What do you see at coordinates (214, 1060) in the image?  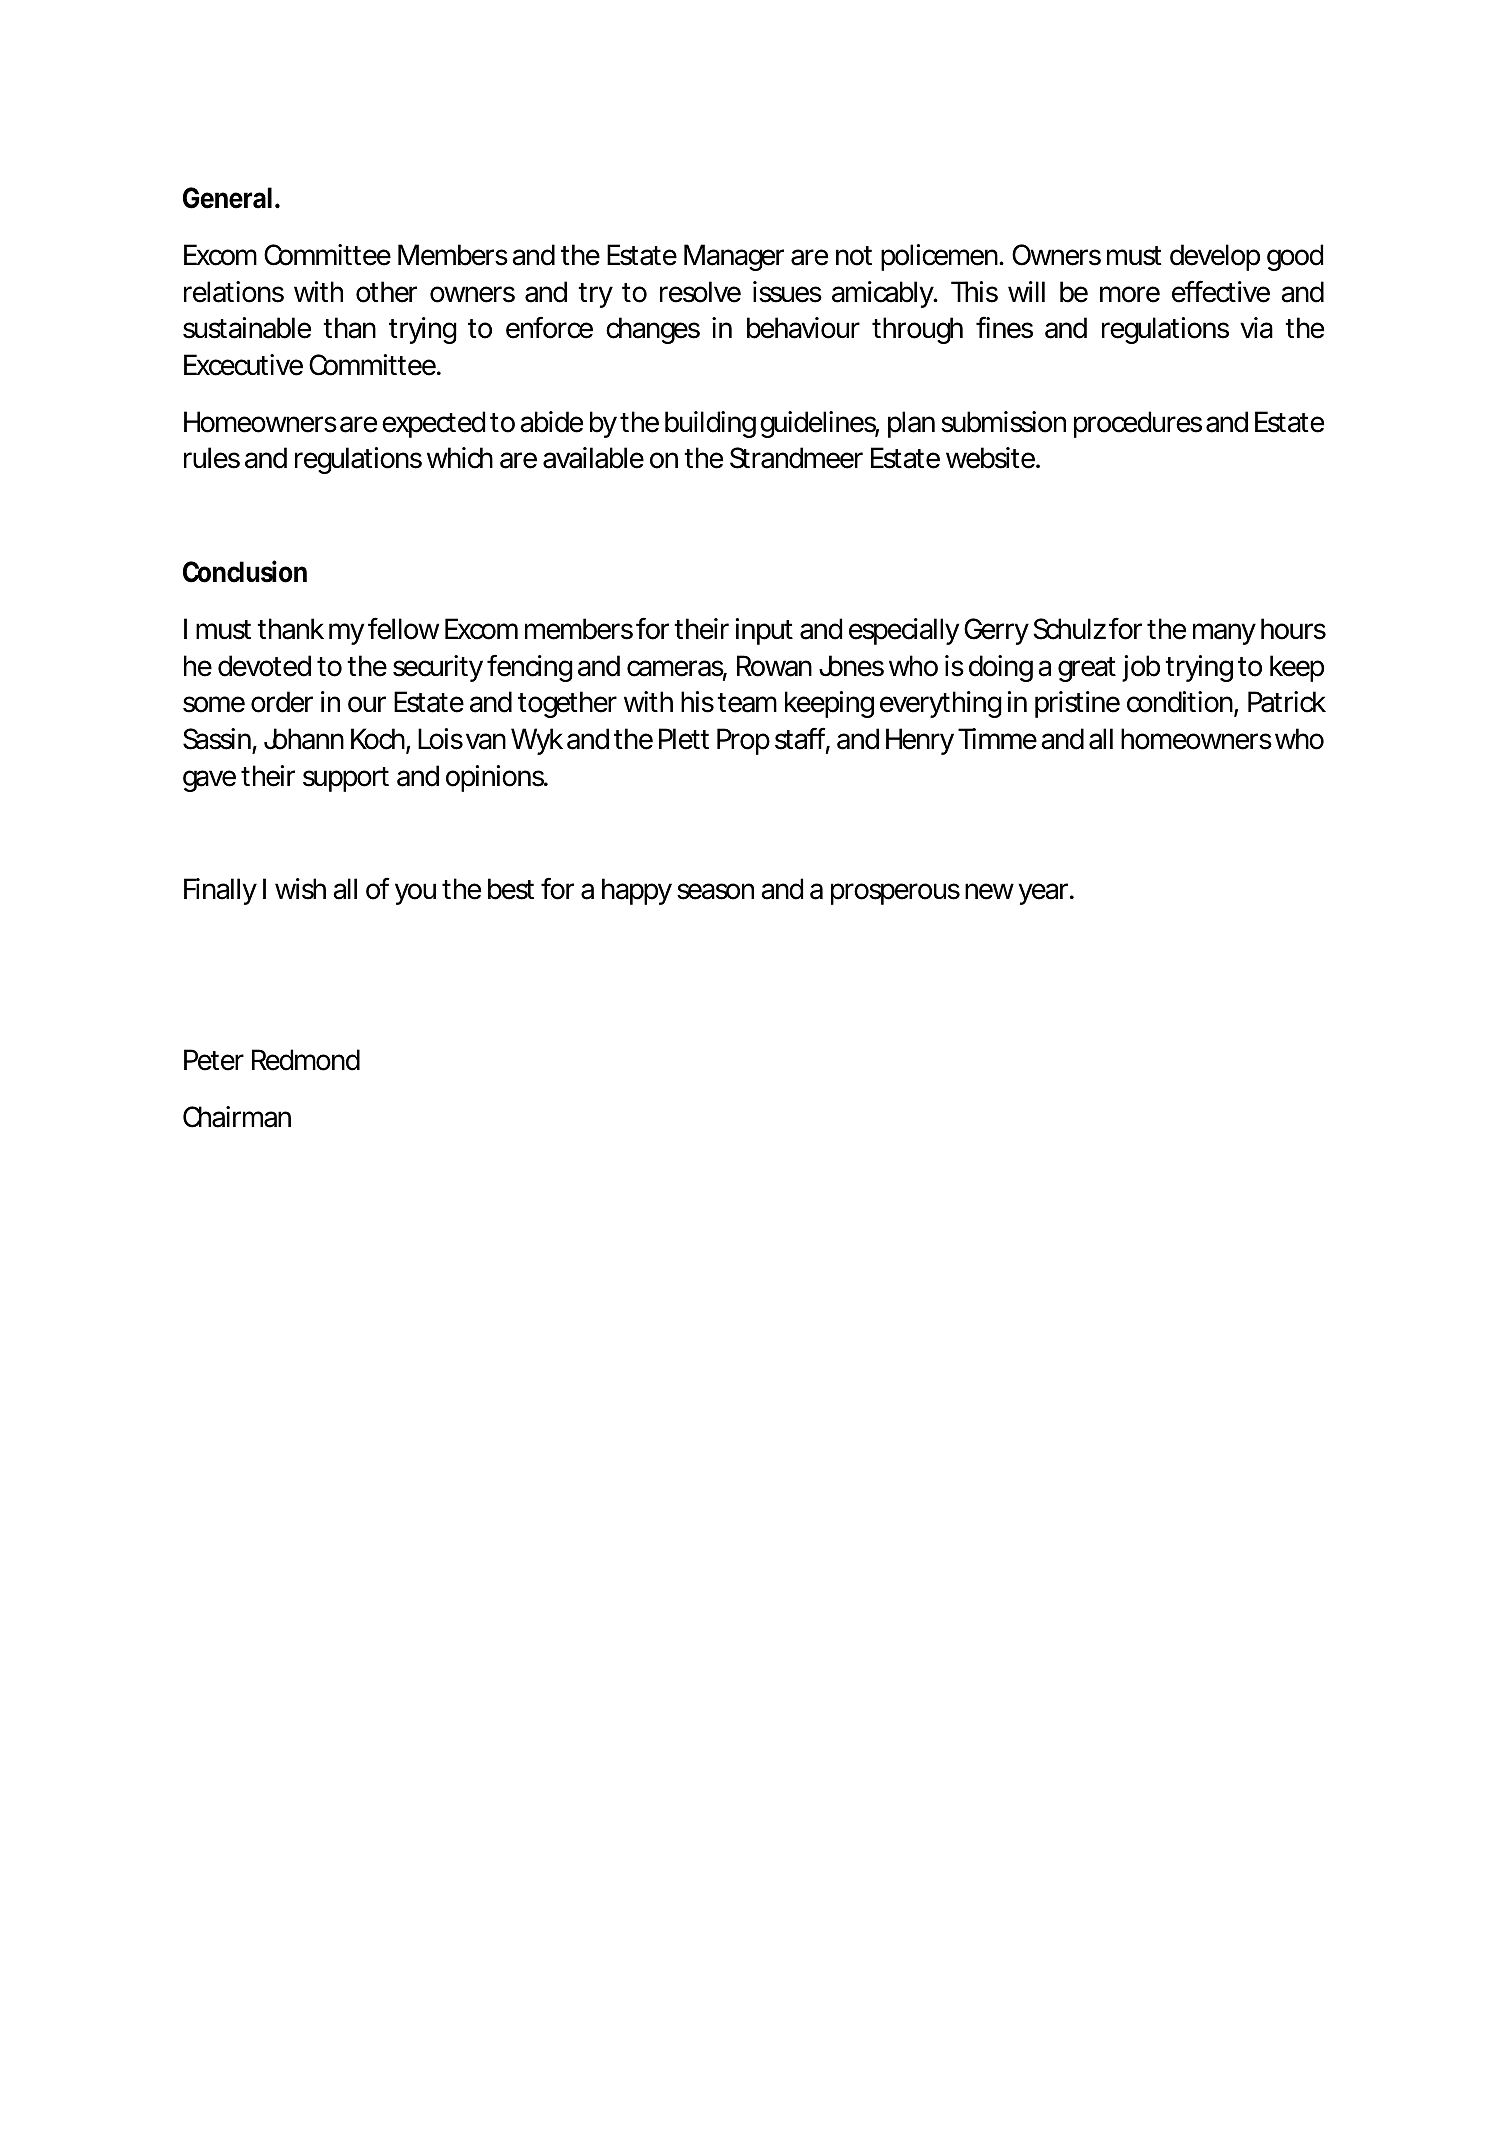 I see `Peter` at bounding box center [214, 1060].
